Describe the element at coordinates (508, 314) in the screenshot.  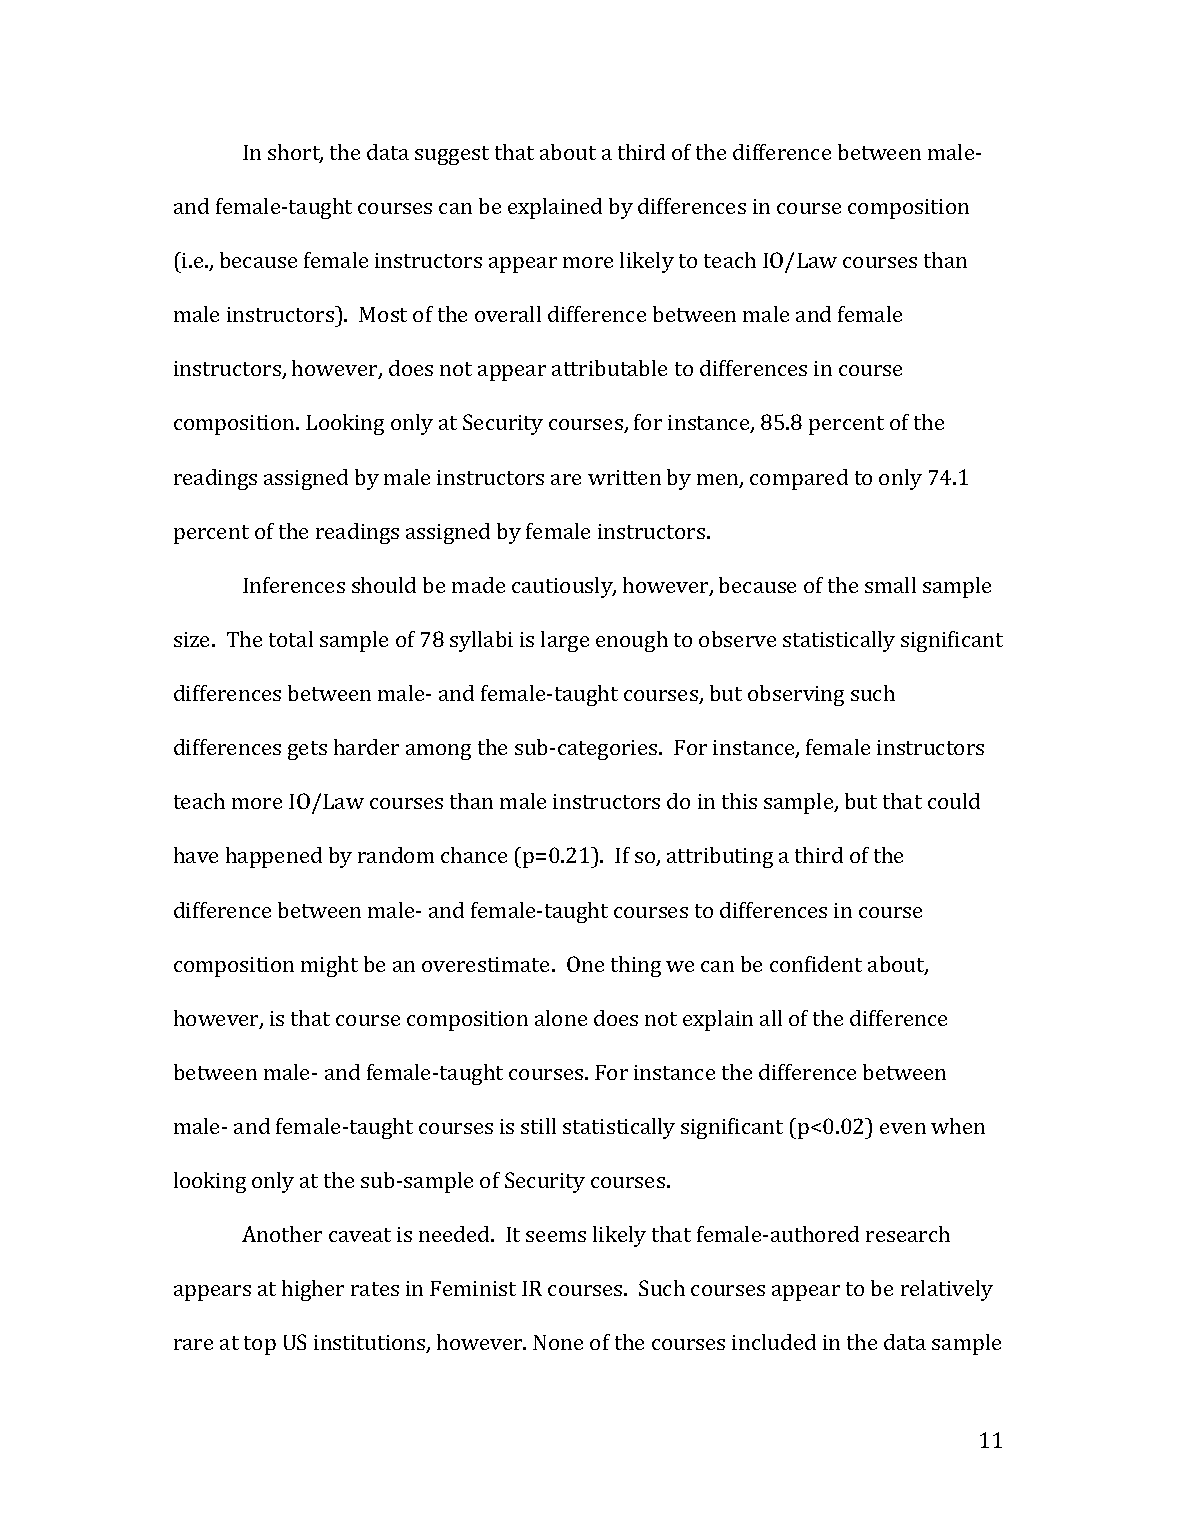
I see `overall` at that location.
